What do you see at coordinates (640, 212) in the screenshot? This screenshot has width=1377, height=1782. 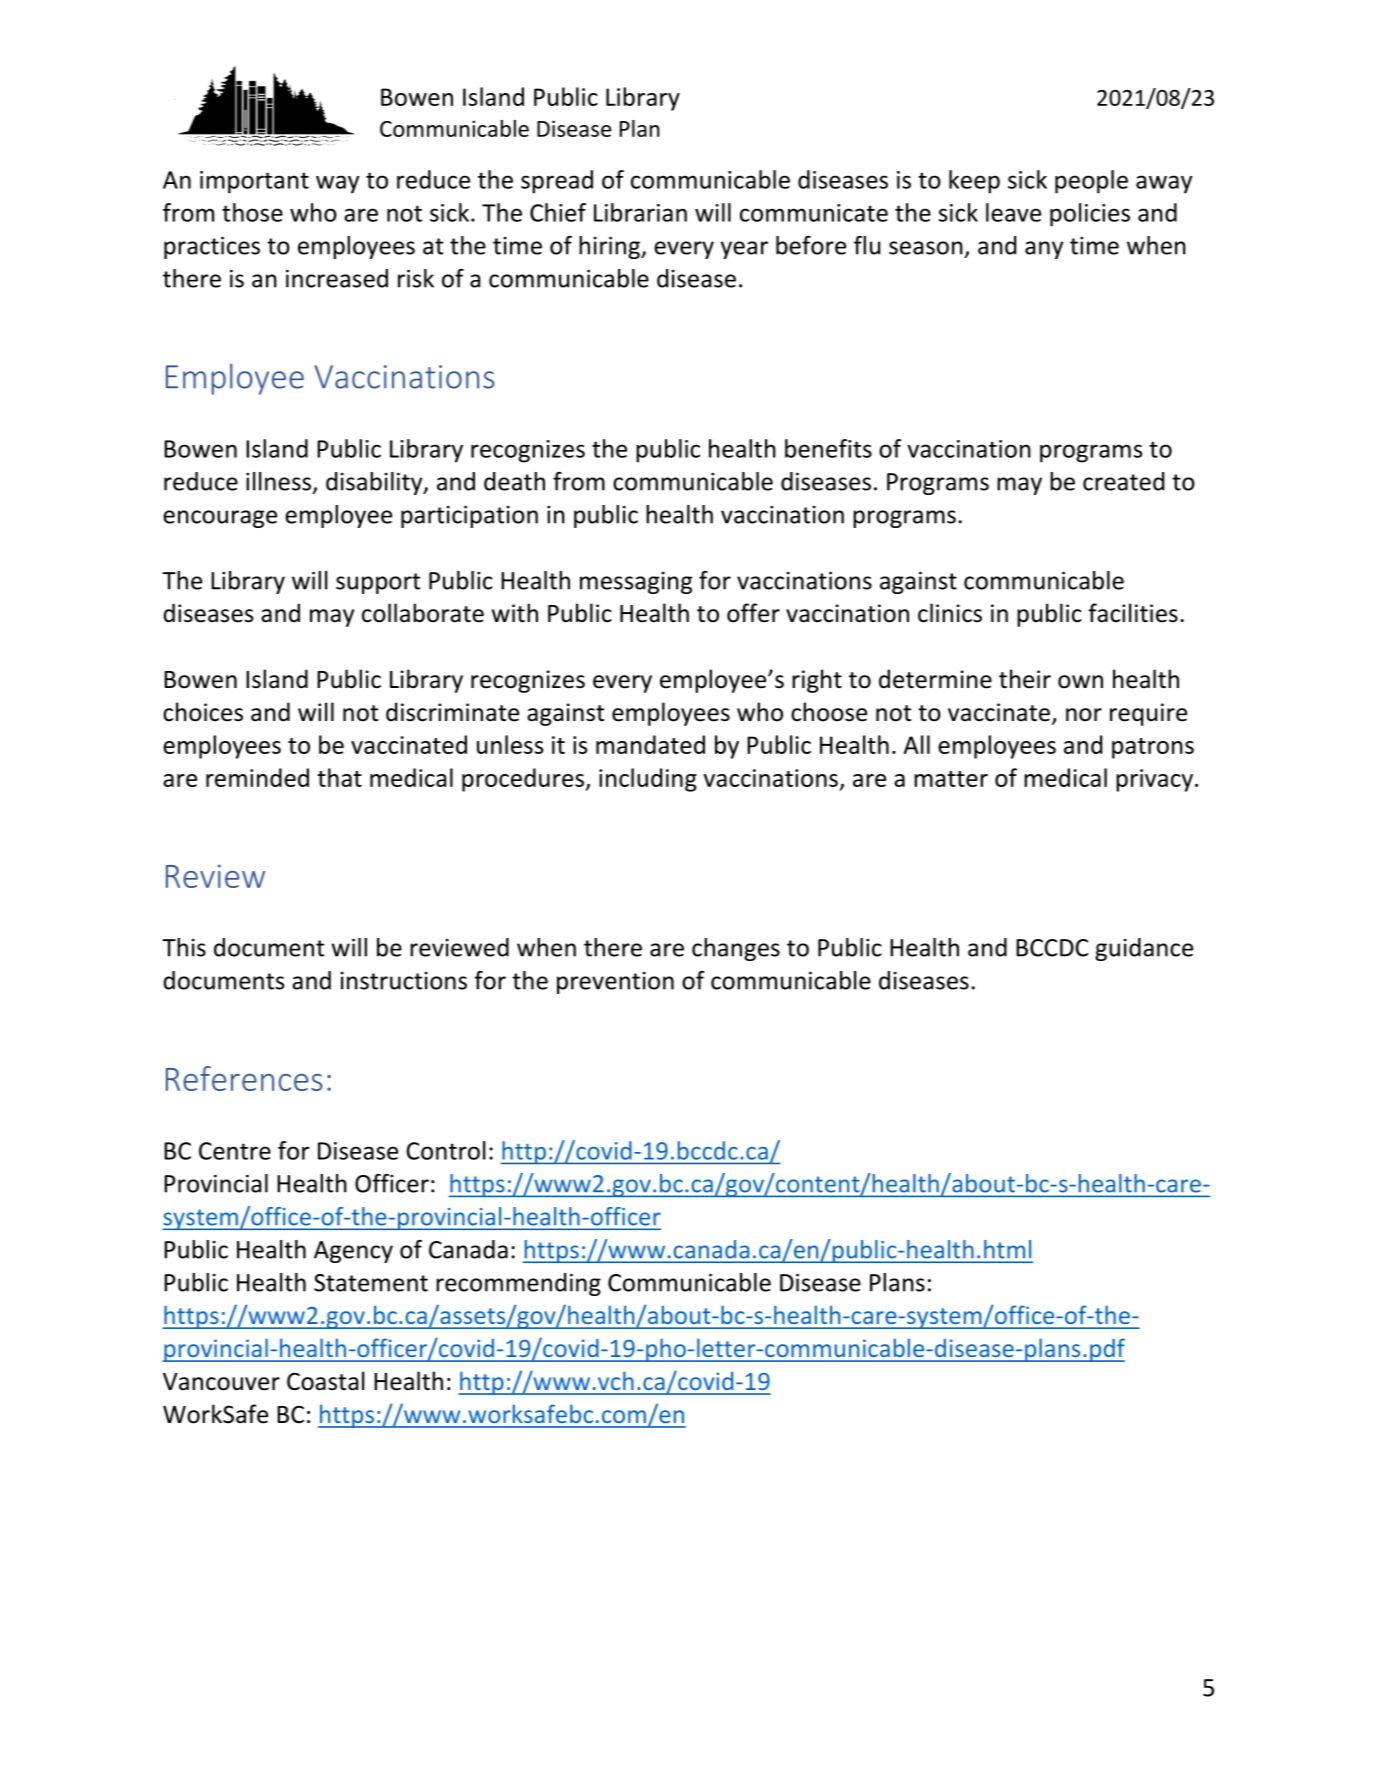 I see `Librarian` at bounding box center [640, 212].
